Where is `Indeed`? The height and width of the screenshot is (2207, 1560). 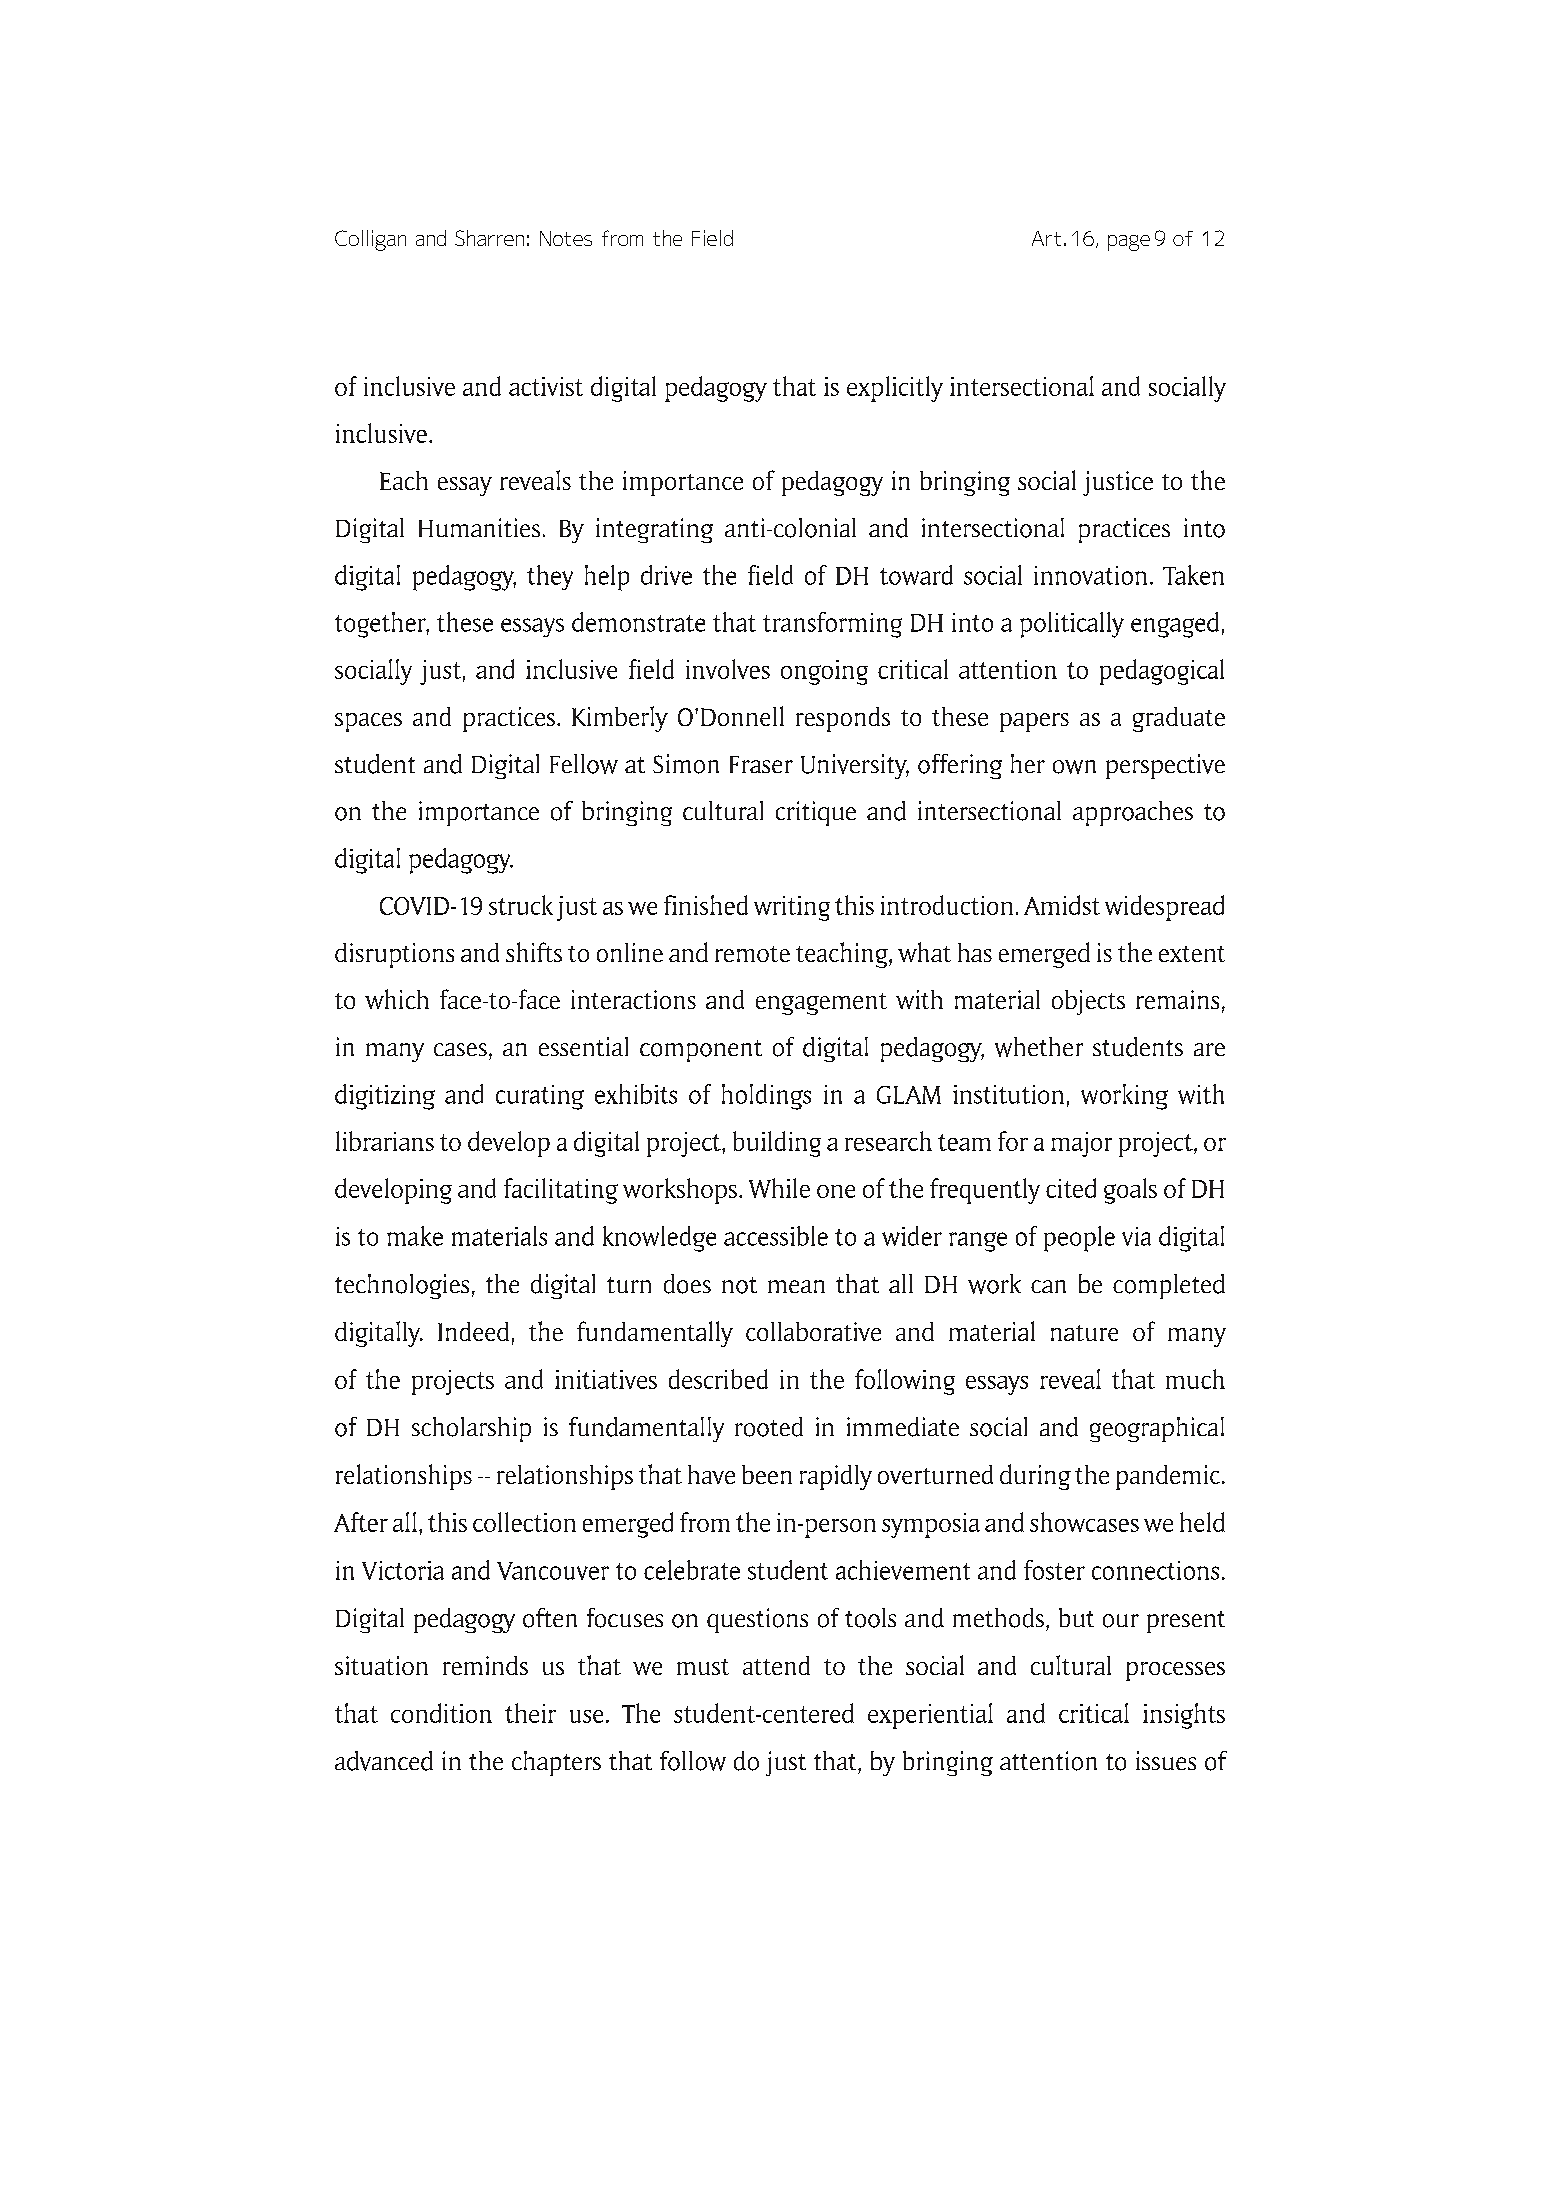
Indeed is located at coordinates (473, 1331).
